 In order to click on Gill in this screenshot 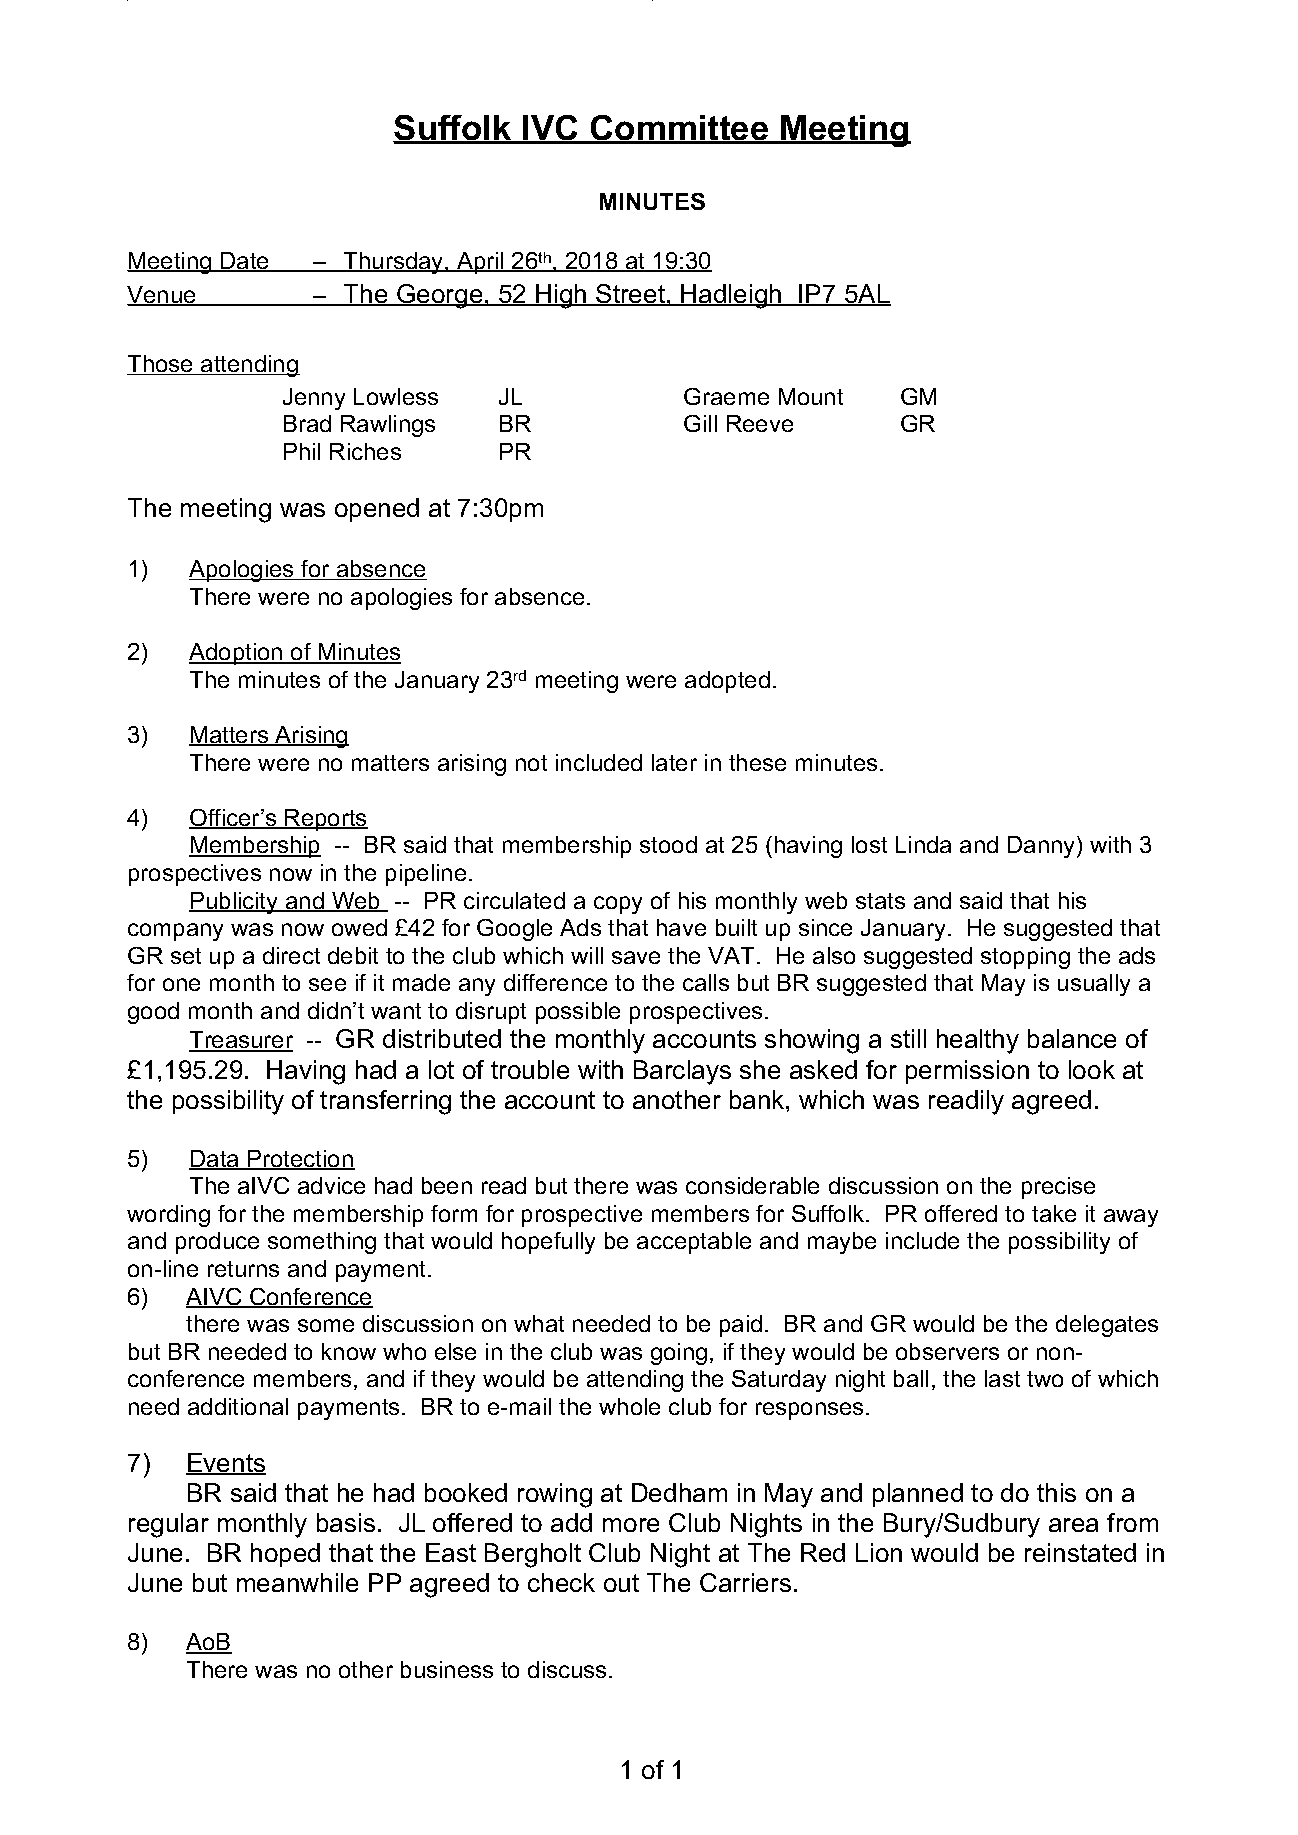, I will do `click(700, 423)`.
